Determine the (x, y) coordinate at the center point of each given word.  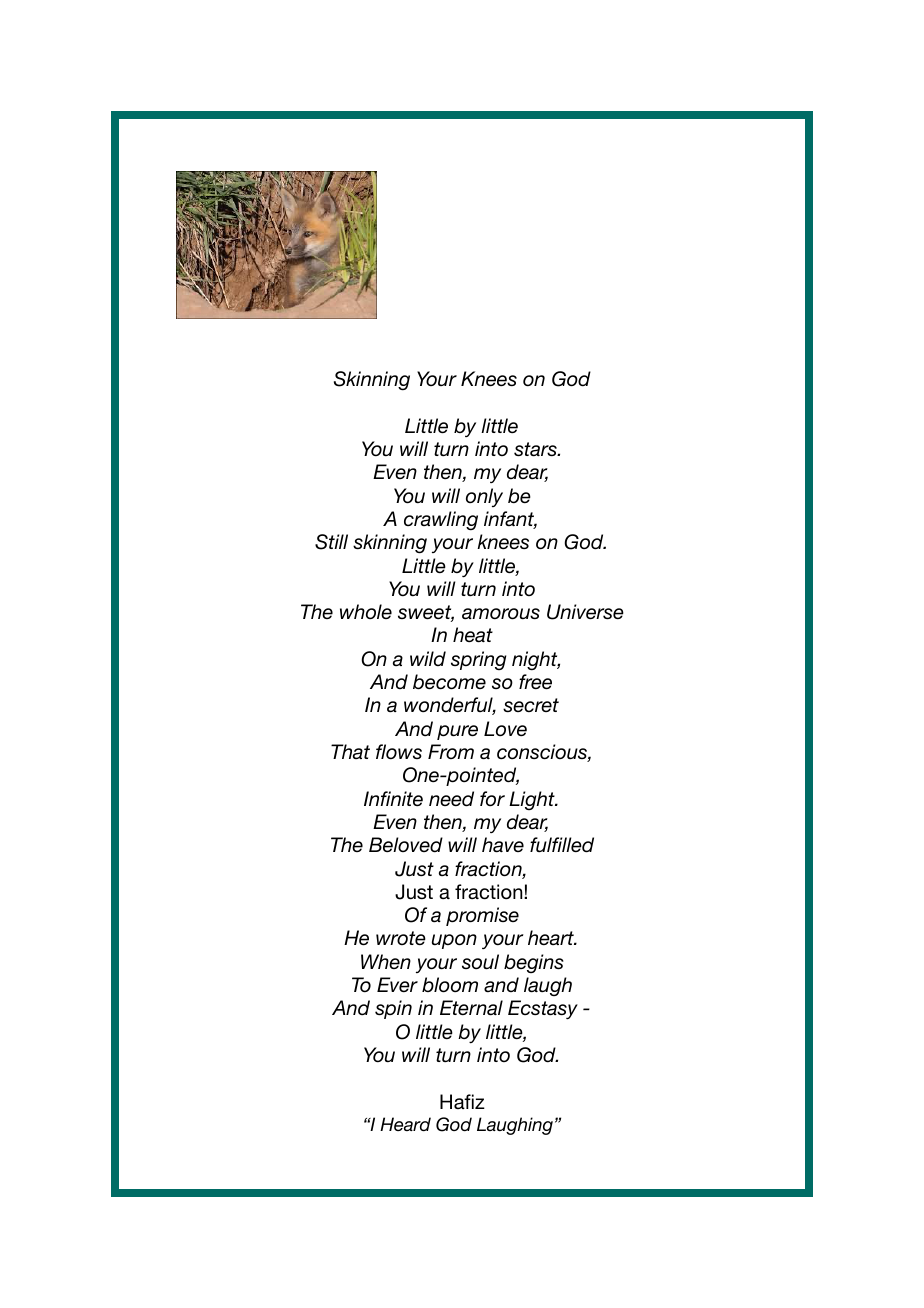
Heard (405, 1124)
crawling (441, 521)
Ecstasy (543, 1010)
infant (510, 520)
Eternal (471, 1008)
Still (331, 542)
